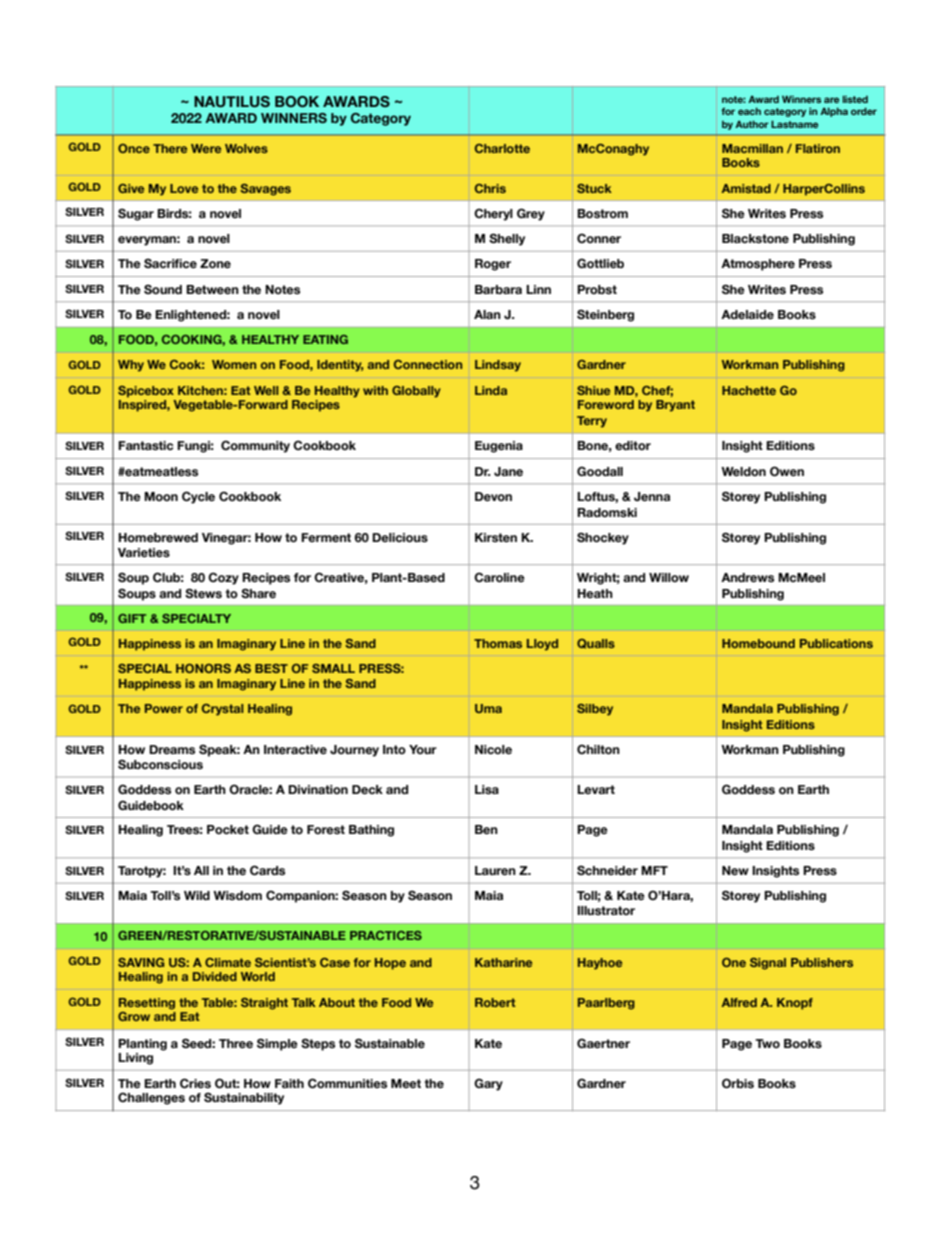 The width and height of the screenshot is (952, 1233). Describe the element at coordinates (498, 643) in the screenshot. I see `Thomas` at that location.
